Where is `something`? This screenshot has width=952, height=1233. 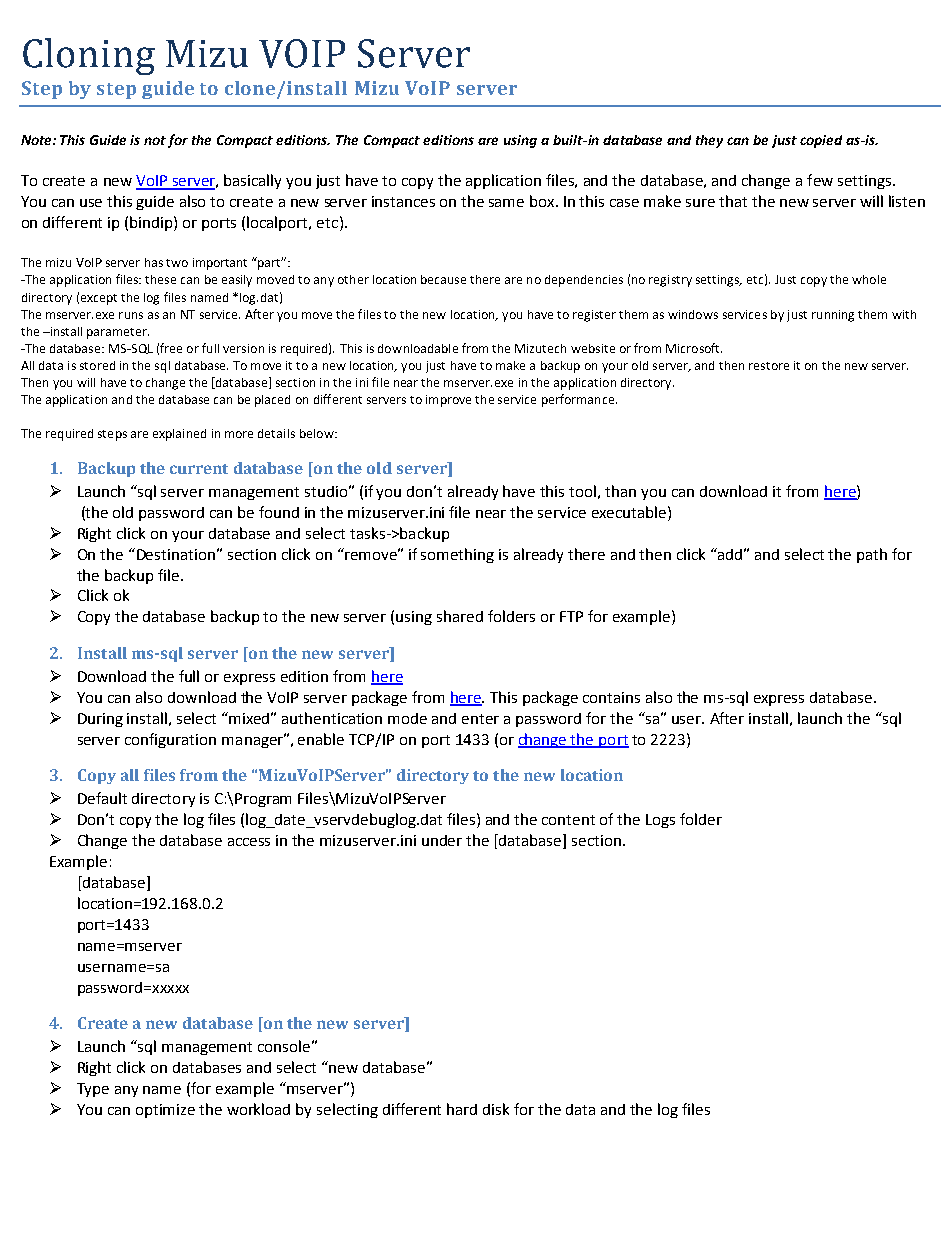 something is located at coordinates (457, 555).
